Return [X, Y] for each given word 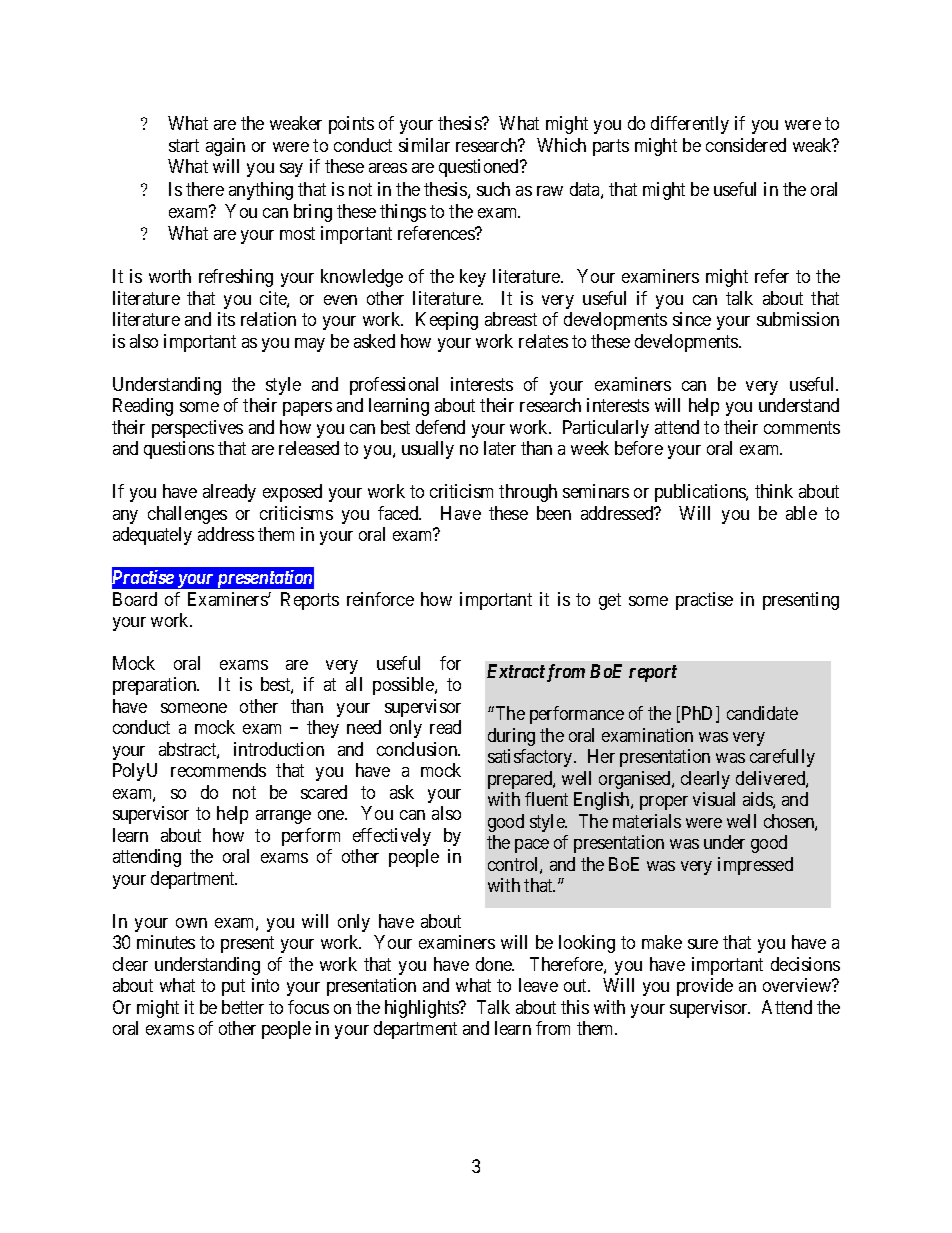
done [495, 964]
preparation [156, 686]
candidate [762, 713]
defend [440, 427]
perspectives [197, 429]
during [511, 737]
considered [746, 145]
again [225, 147]
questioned [480, 168]
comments [802, 427]
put [233, 987]
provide [705, 987]
